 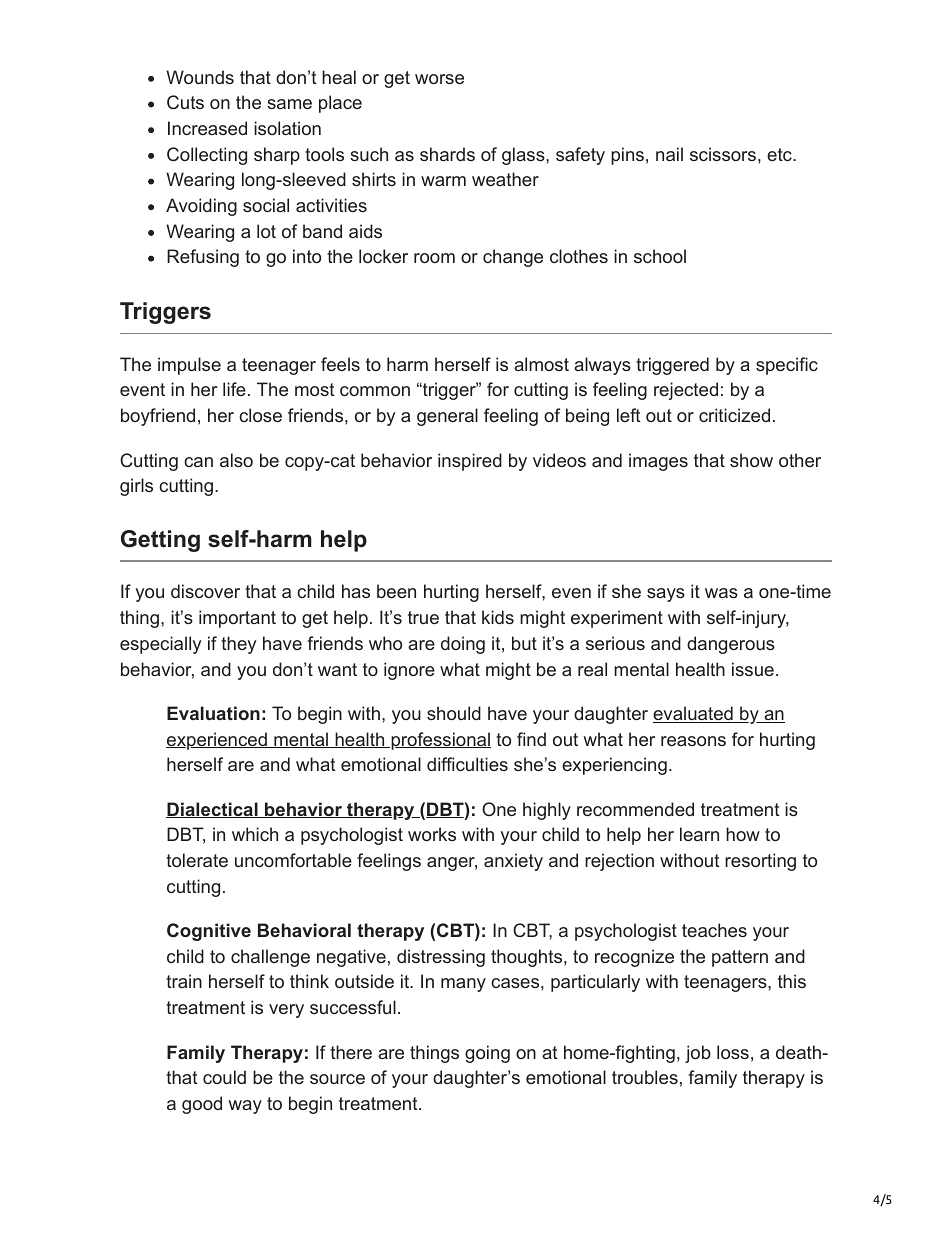 I want to click on going, so click(x=487, y=1054).
